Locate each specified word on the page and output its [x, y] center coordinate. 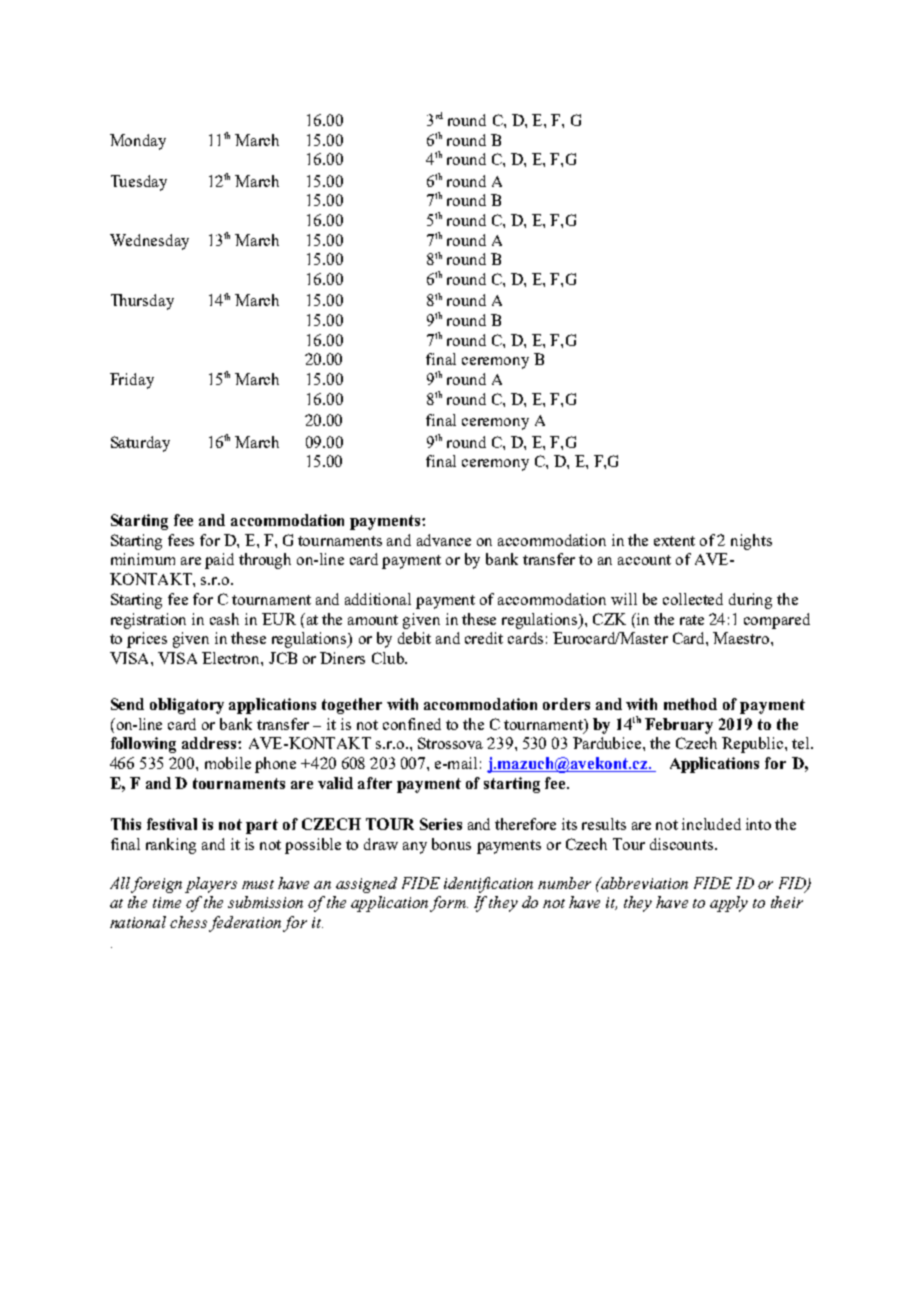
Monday [138, 142]
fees [181, 540]
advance [444, 540]
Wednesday [149, 242]
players [211, 885]
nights [751, 542]
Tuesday [139, 183]
